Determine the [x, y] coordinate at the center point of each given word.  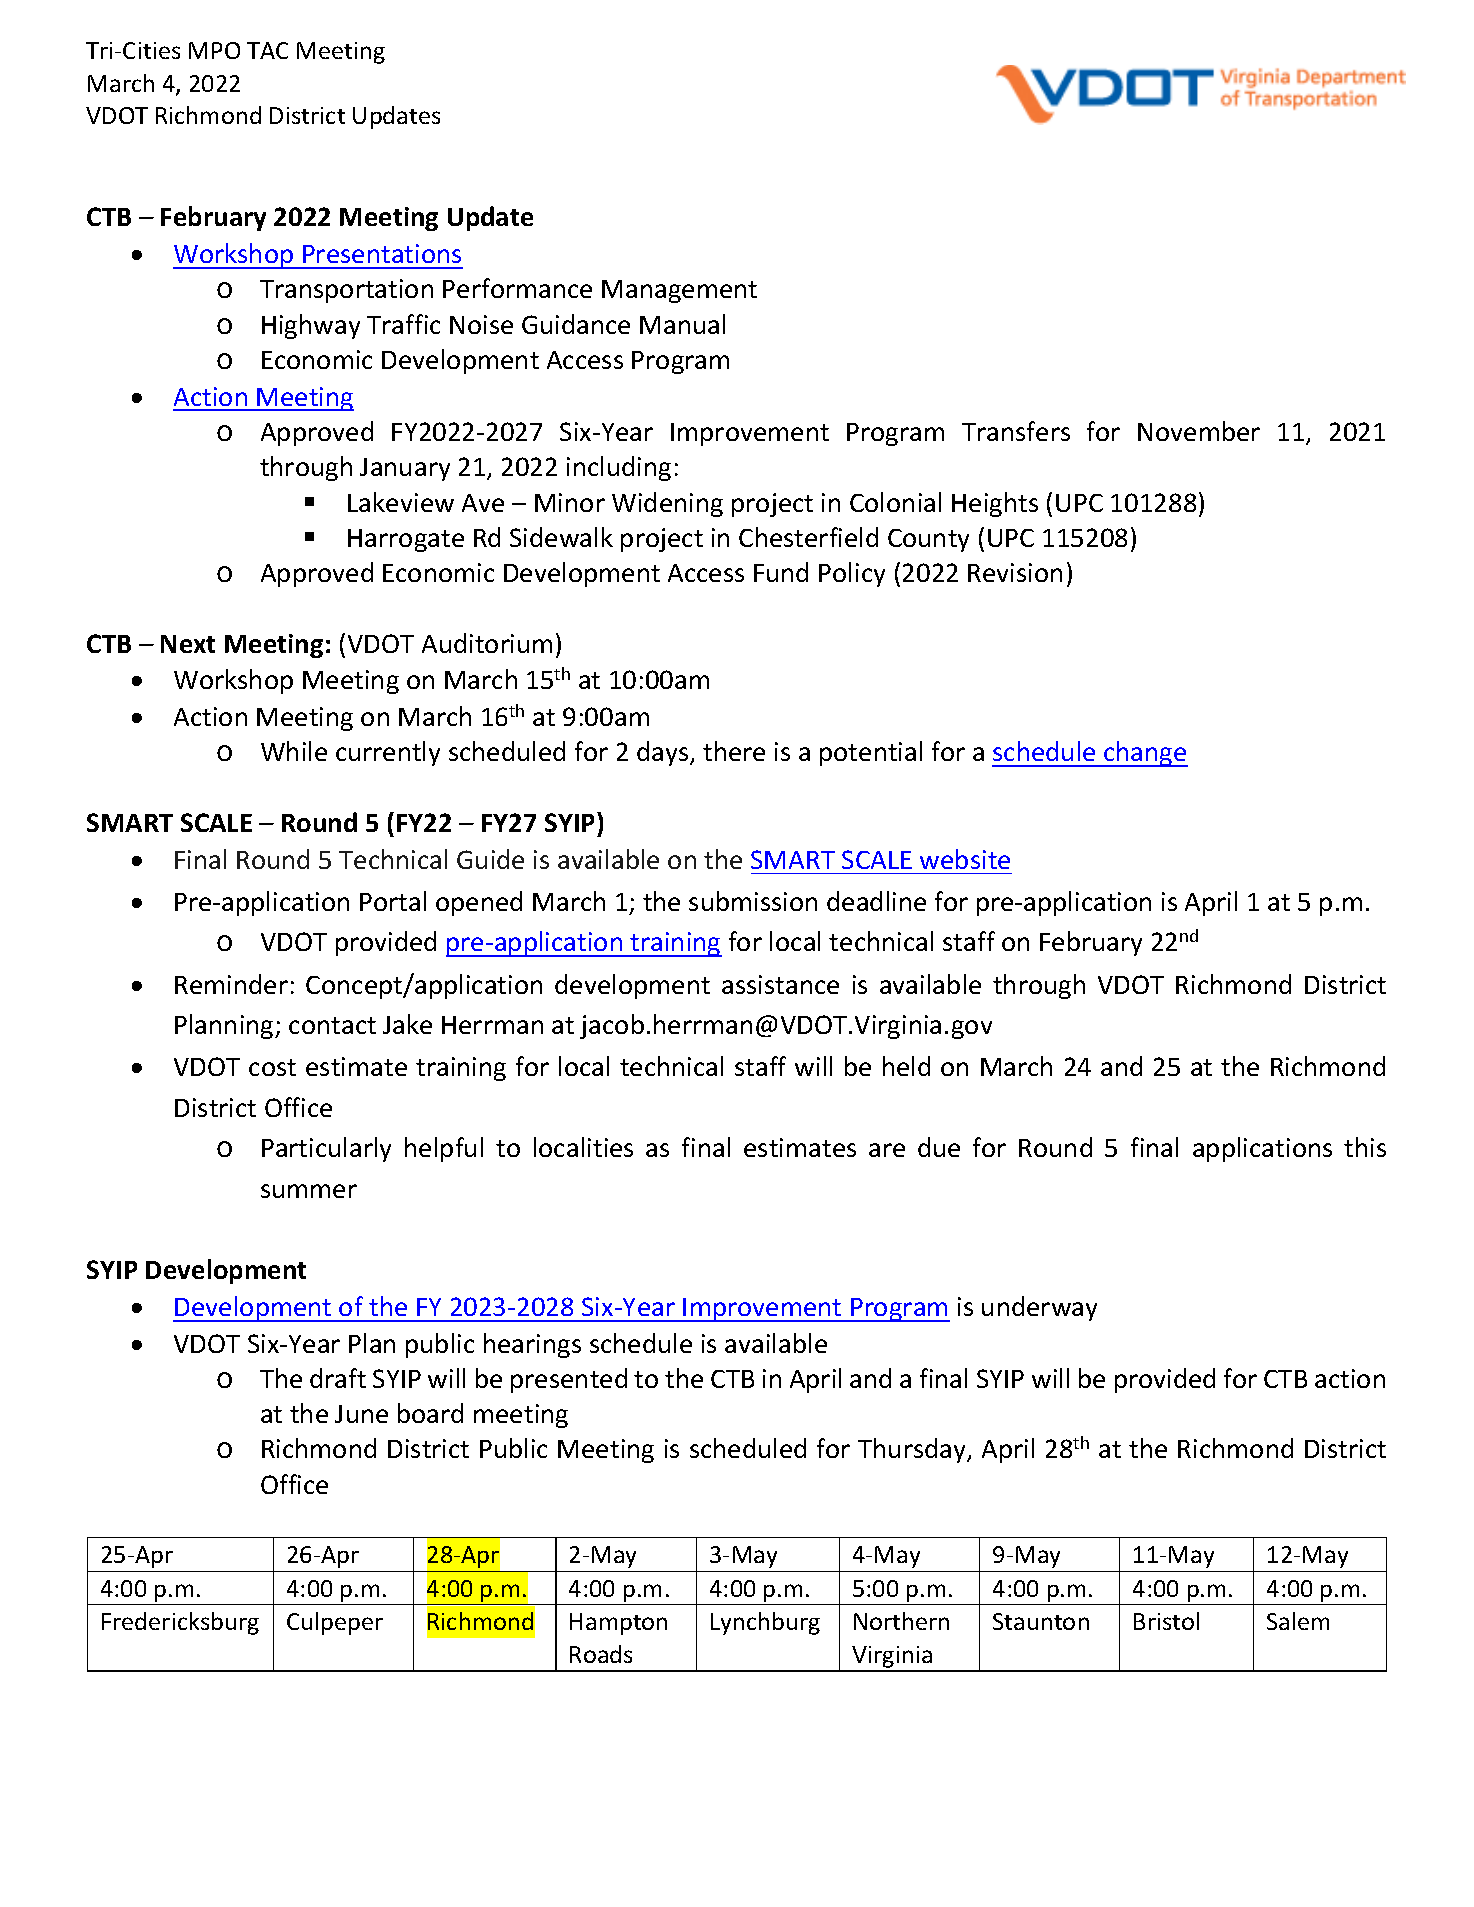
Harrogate [406, 540]
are [887, 1150]
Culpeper [335, 1623]
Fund [781, 572]
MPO [214, 50]
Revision [1015, 572]
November [1199, 431]
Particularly [326, 1149]
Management [679, 291]
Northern [901, 1621]
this [1365, 1147]
